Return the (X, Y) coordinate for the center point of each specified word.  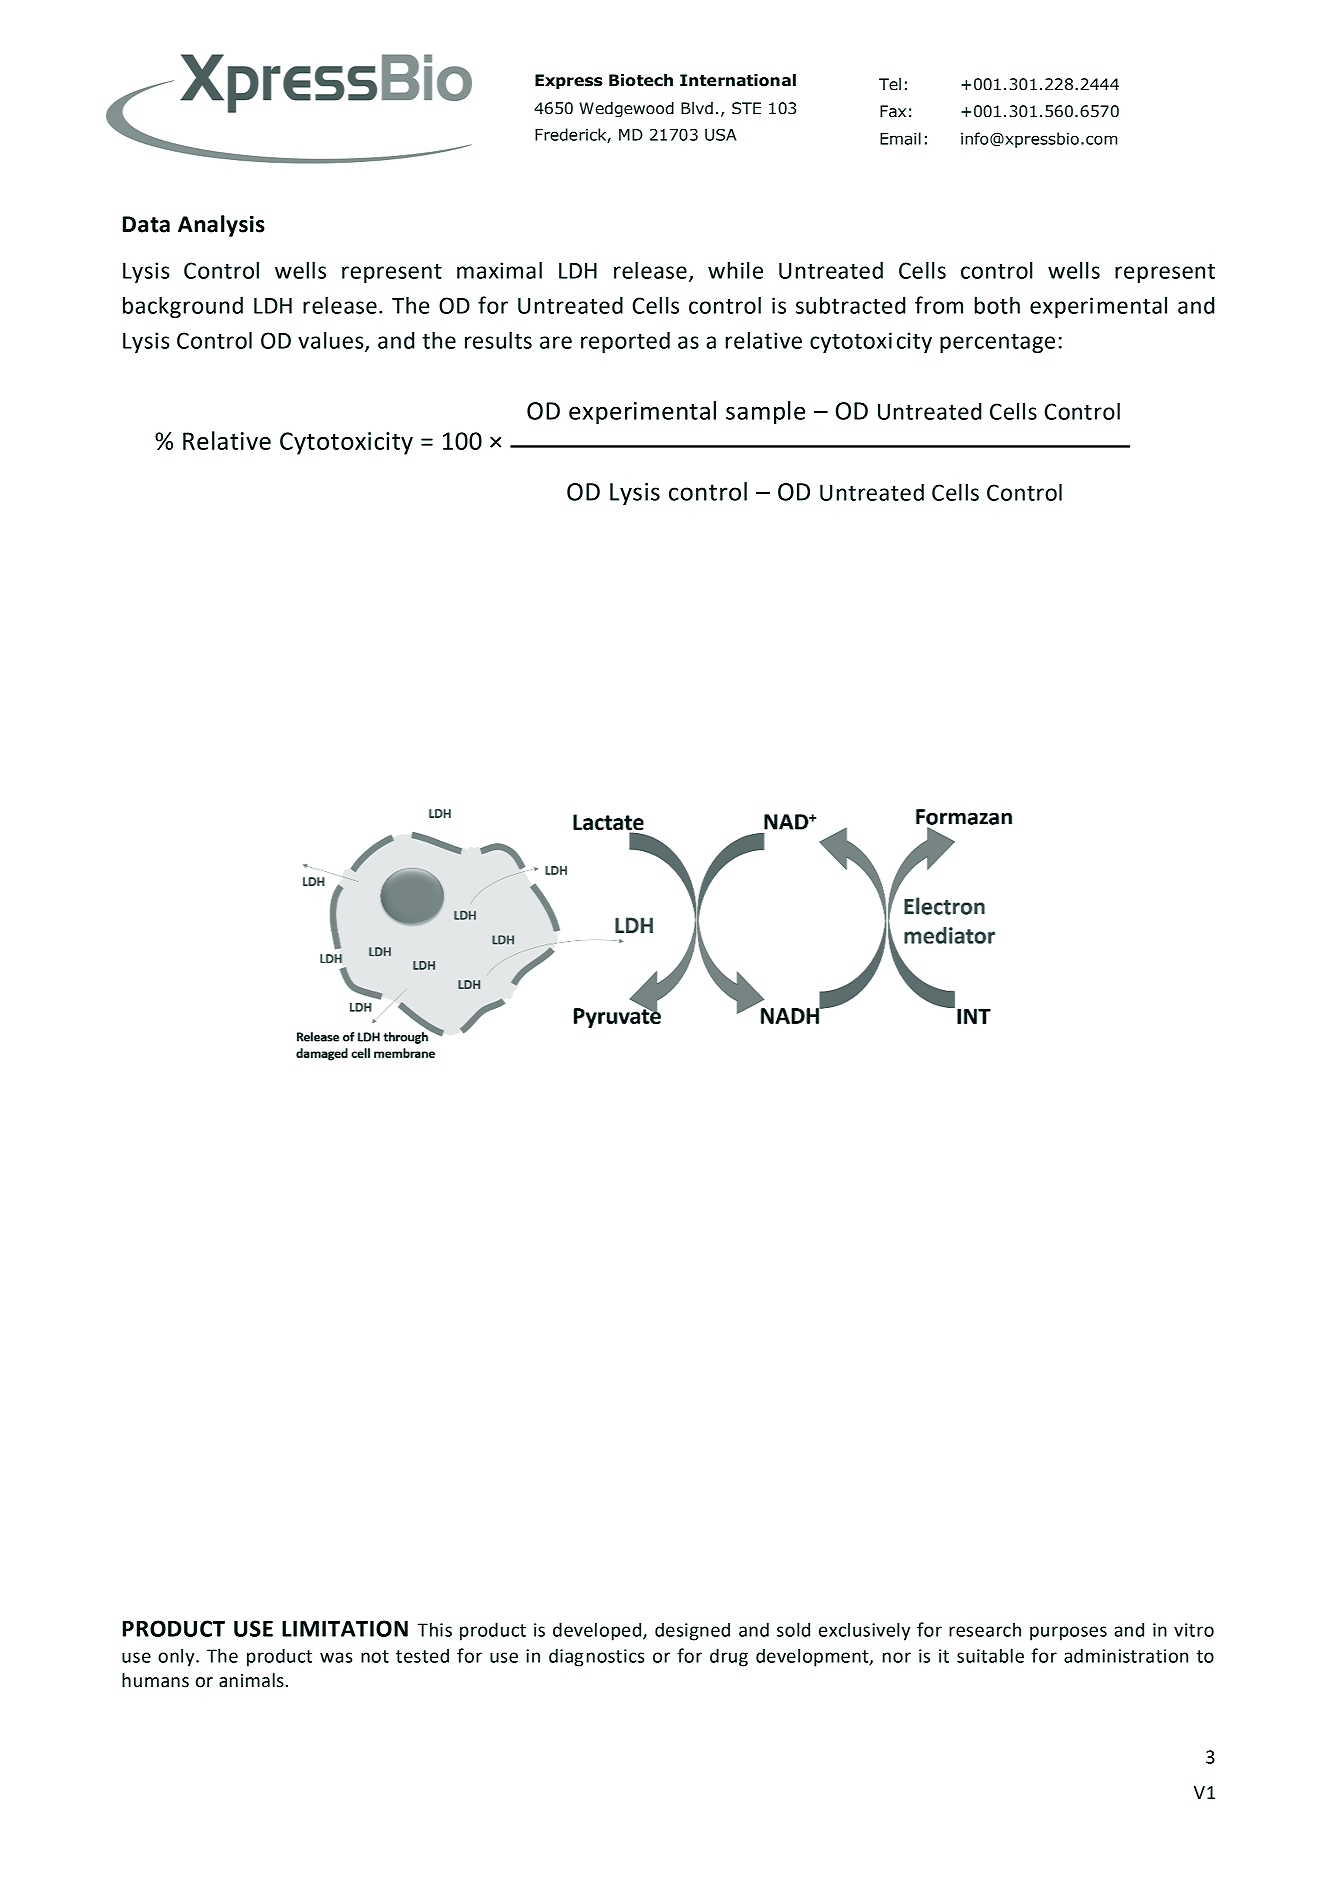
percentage (997, 343)
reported (625, 342)
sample (765, 413)
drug (729, 1657)
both (997, 305)
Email (900, 138)
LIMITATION (345, 1628)
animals (251, 1680)
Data (146, 224)
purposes (1068, 1633)
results (498, 340)
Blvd (697, 108)
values (332, 341)
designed (692, 1631)
